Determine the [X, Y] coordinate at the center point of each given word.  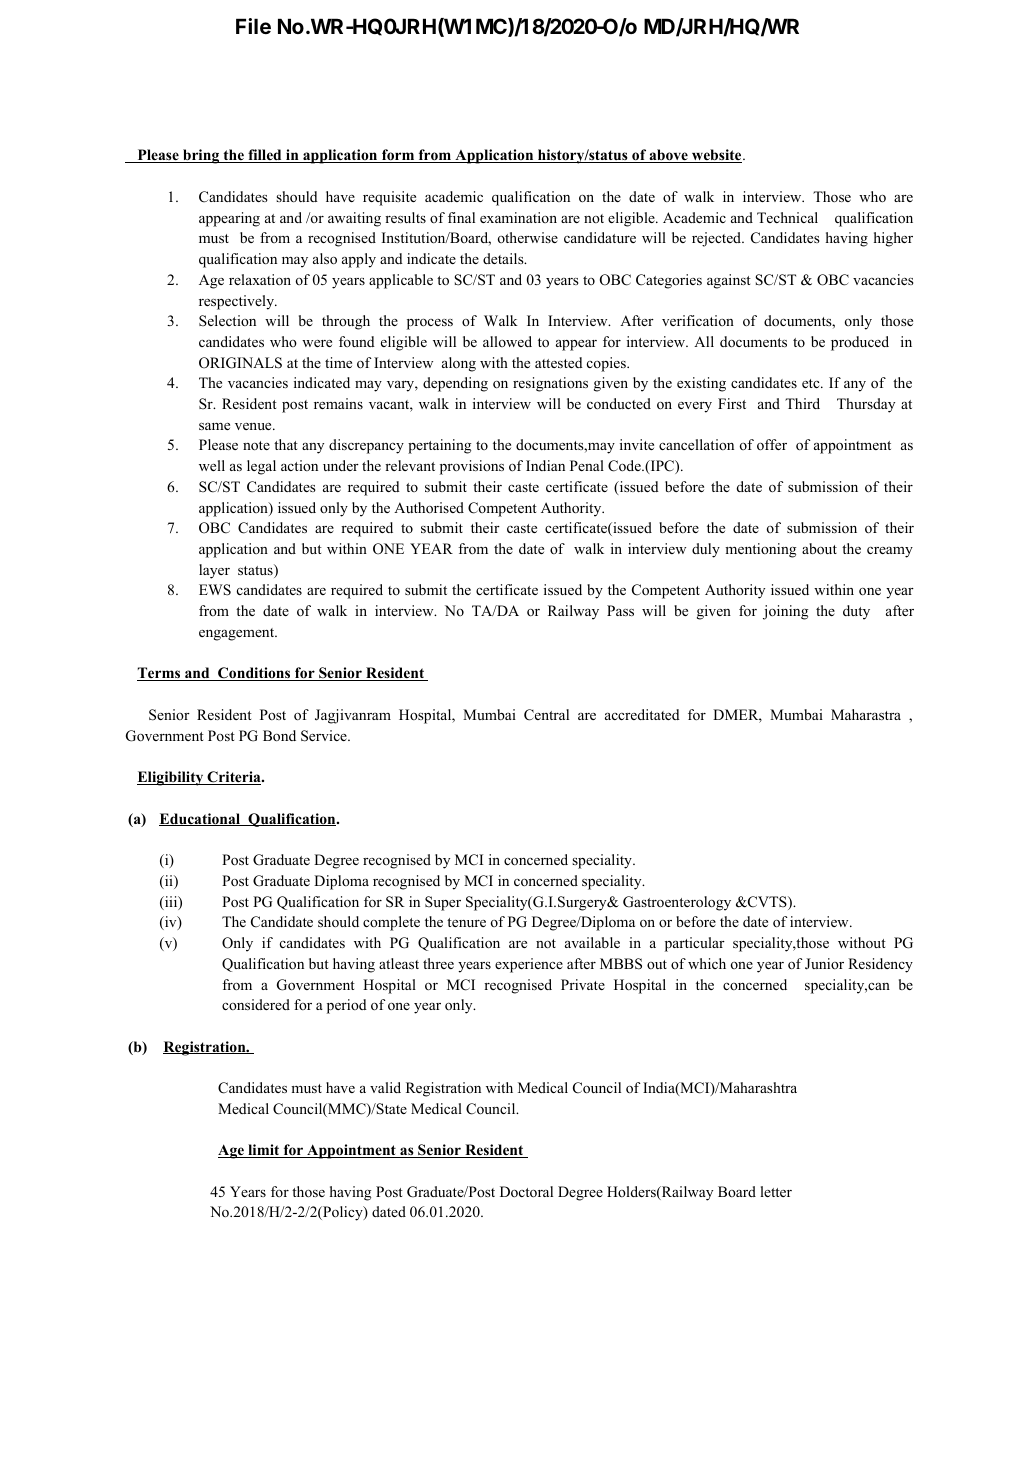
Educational [201, 819]
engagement [238, 634]
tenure [466, 922]
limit [264, 1151]
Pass [620, 610]
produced [860, 343]
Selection [227, 320]
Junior [824, 964]
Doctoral [526, 1191]
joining [785, 612]
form [398, 156]
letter [776, 1191]
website [717, 156]
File [253, 26]
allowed [507, 341]
